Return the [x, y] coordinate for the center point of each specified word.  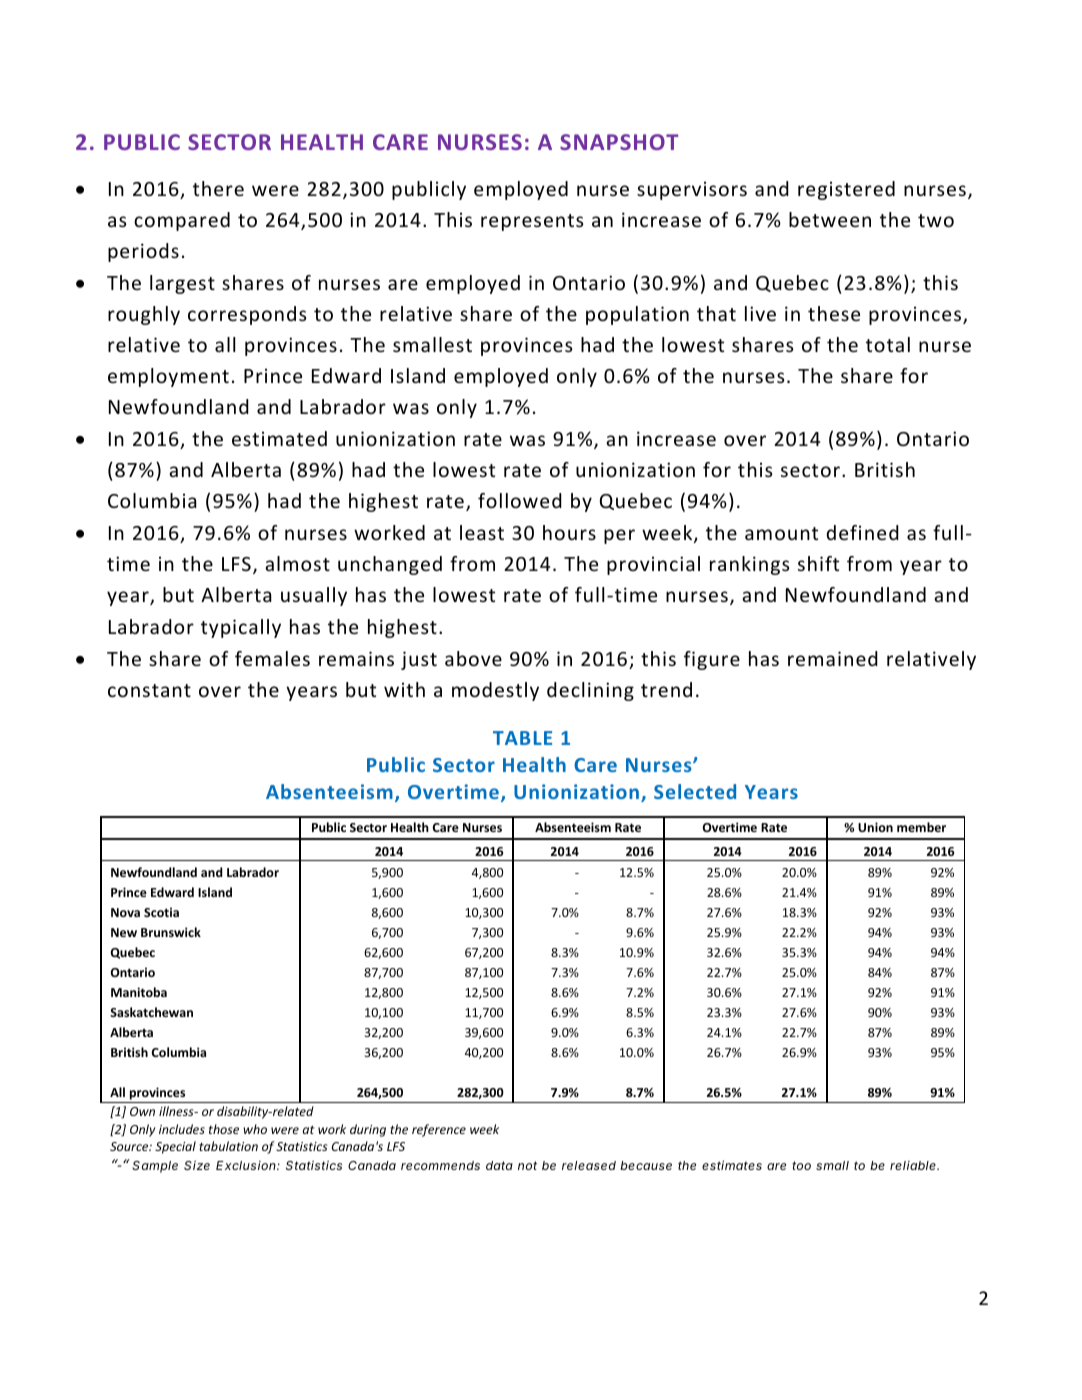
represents [532, 222]
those [224, 1129]
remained [833, 658]
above [473, 658]
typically [241, 628]
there [218, 188]
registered [846, 190]
